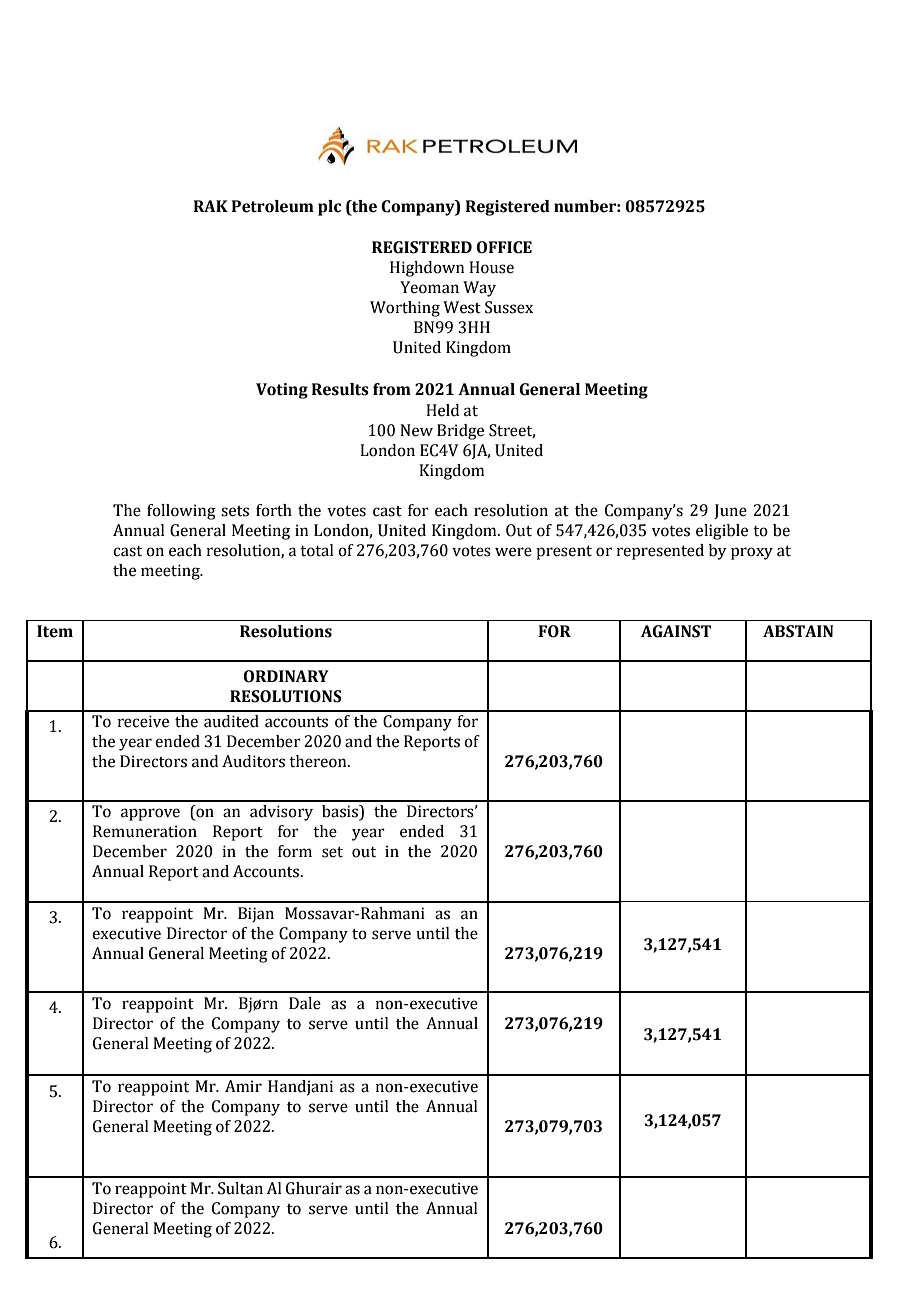 This page has width=924, height=1307. What do you see at coordinates (240, 1188) in the page?
I see `Sultan` at bounding box center [240, 1188].
